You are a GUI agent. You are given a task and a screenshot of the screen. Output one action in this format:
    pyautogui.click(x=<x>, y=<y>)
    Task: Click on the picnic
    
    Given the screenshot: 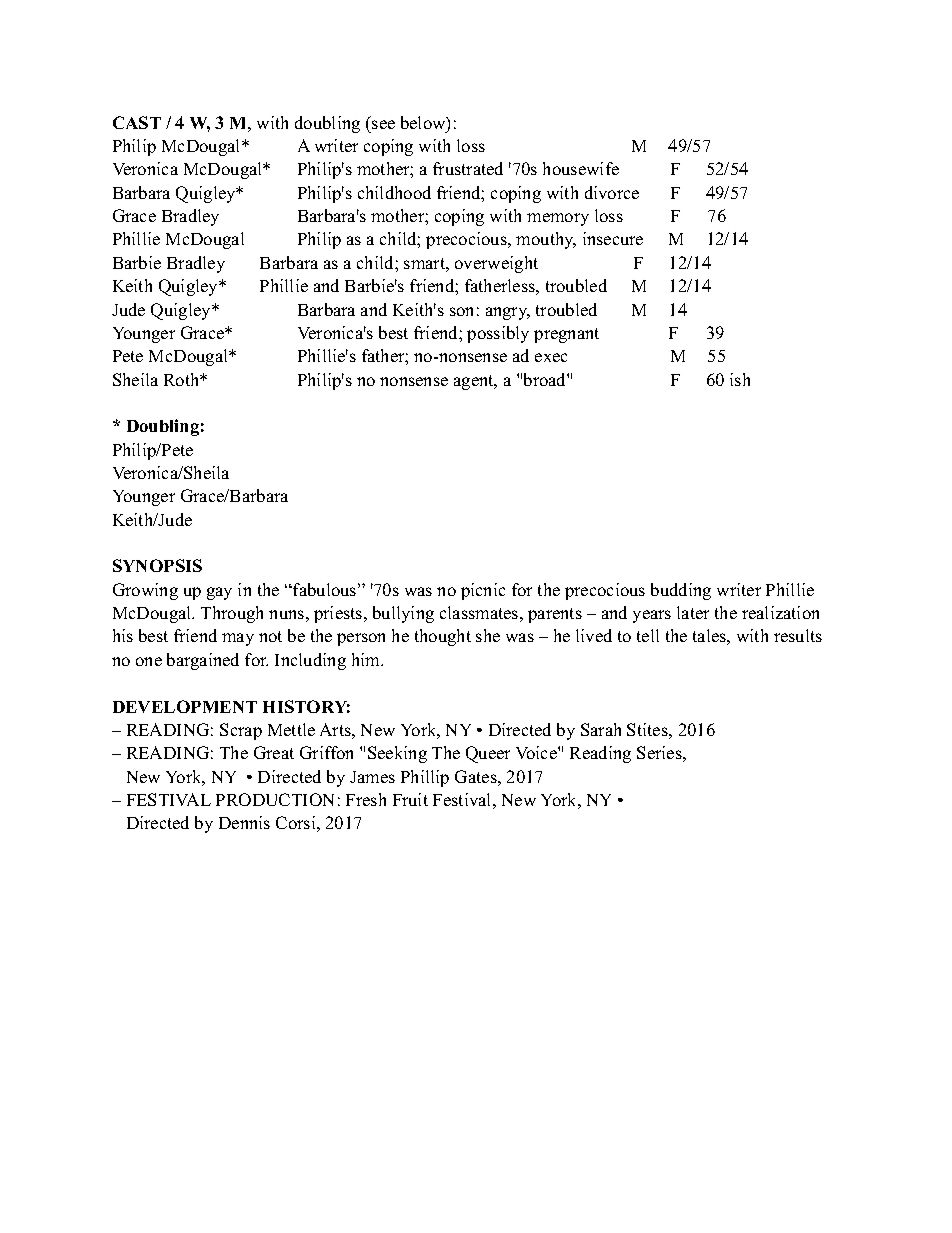 What is the action you would take?
    pyautogui.click(x=483, y=591)
